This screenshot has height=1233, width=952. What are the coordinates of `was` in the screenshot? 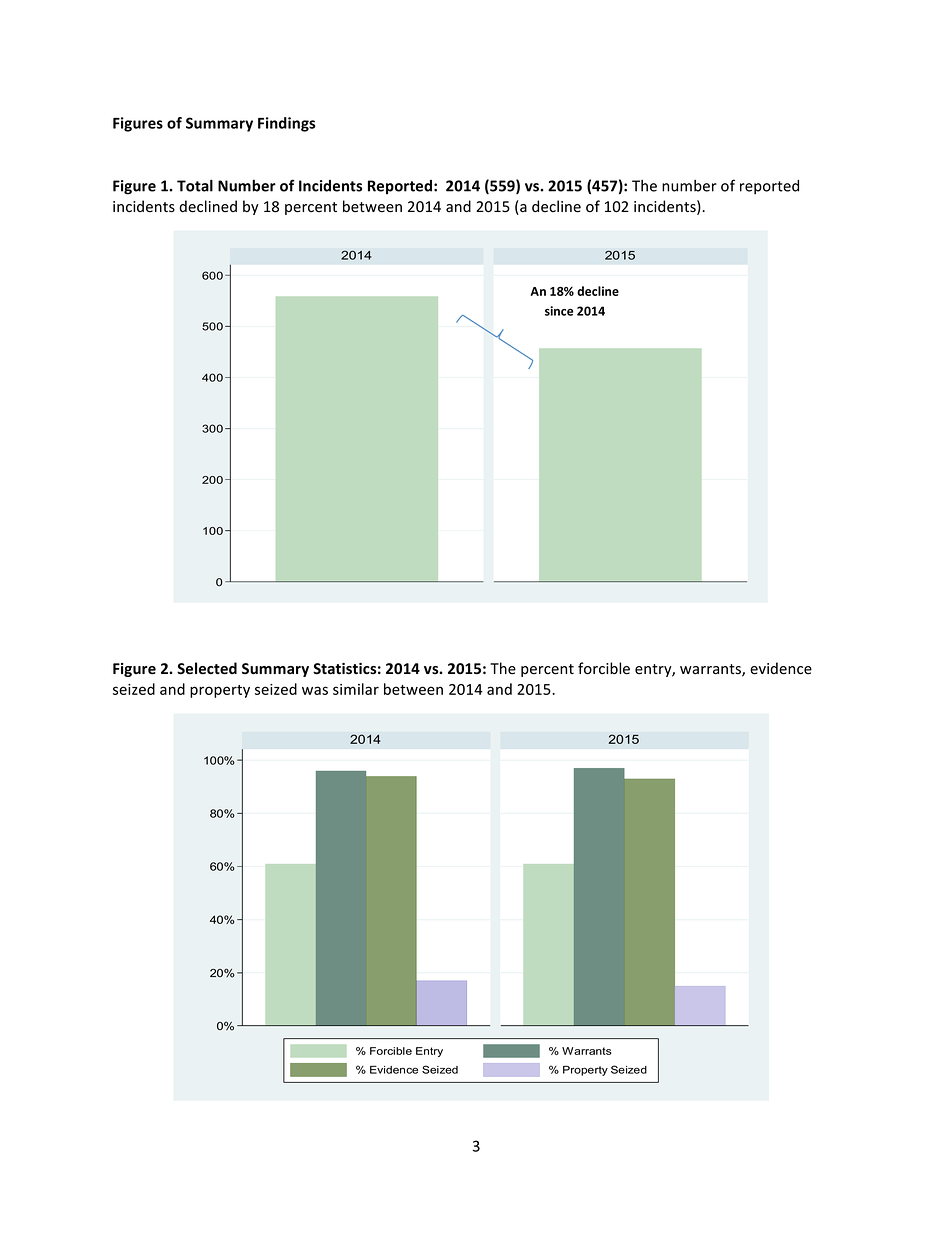 It's located at (315, 690).
